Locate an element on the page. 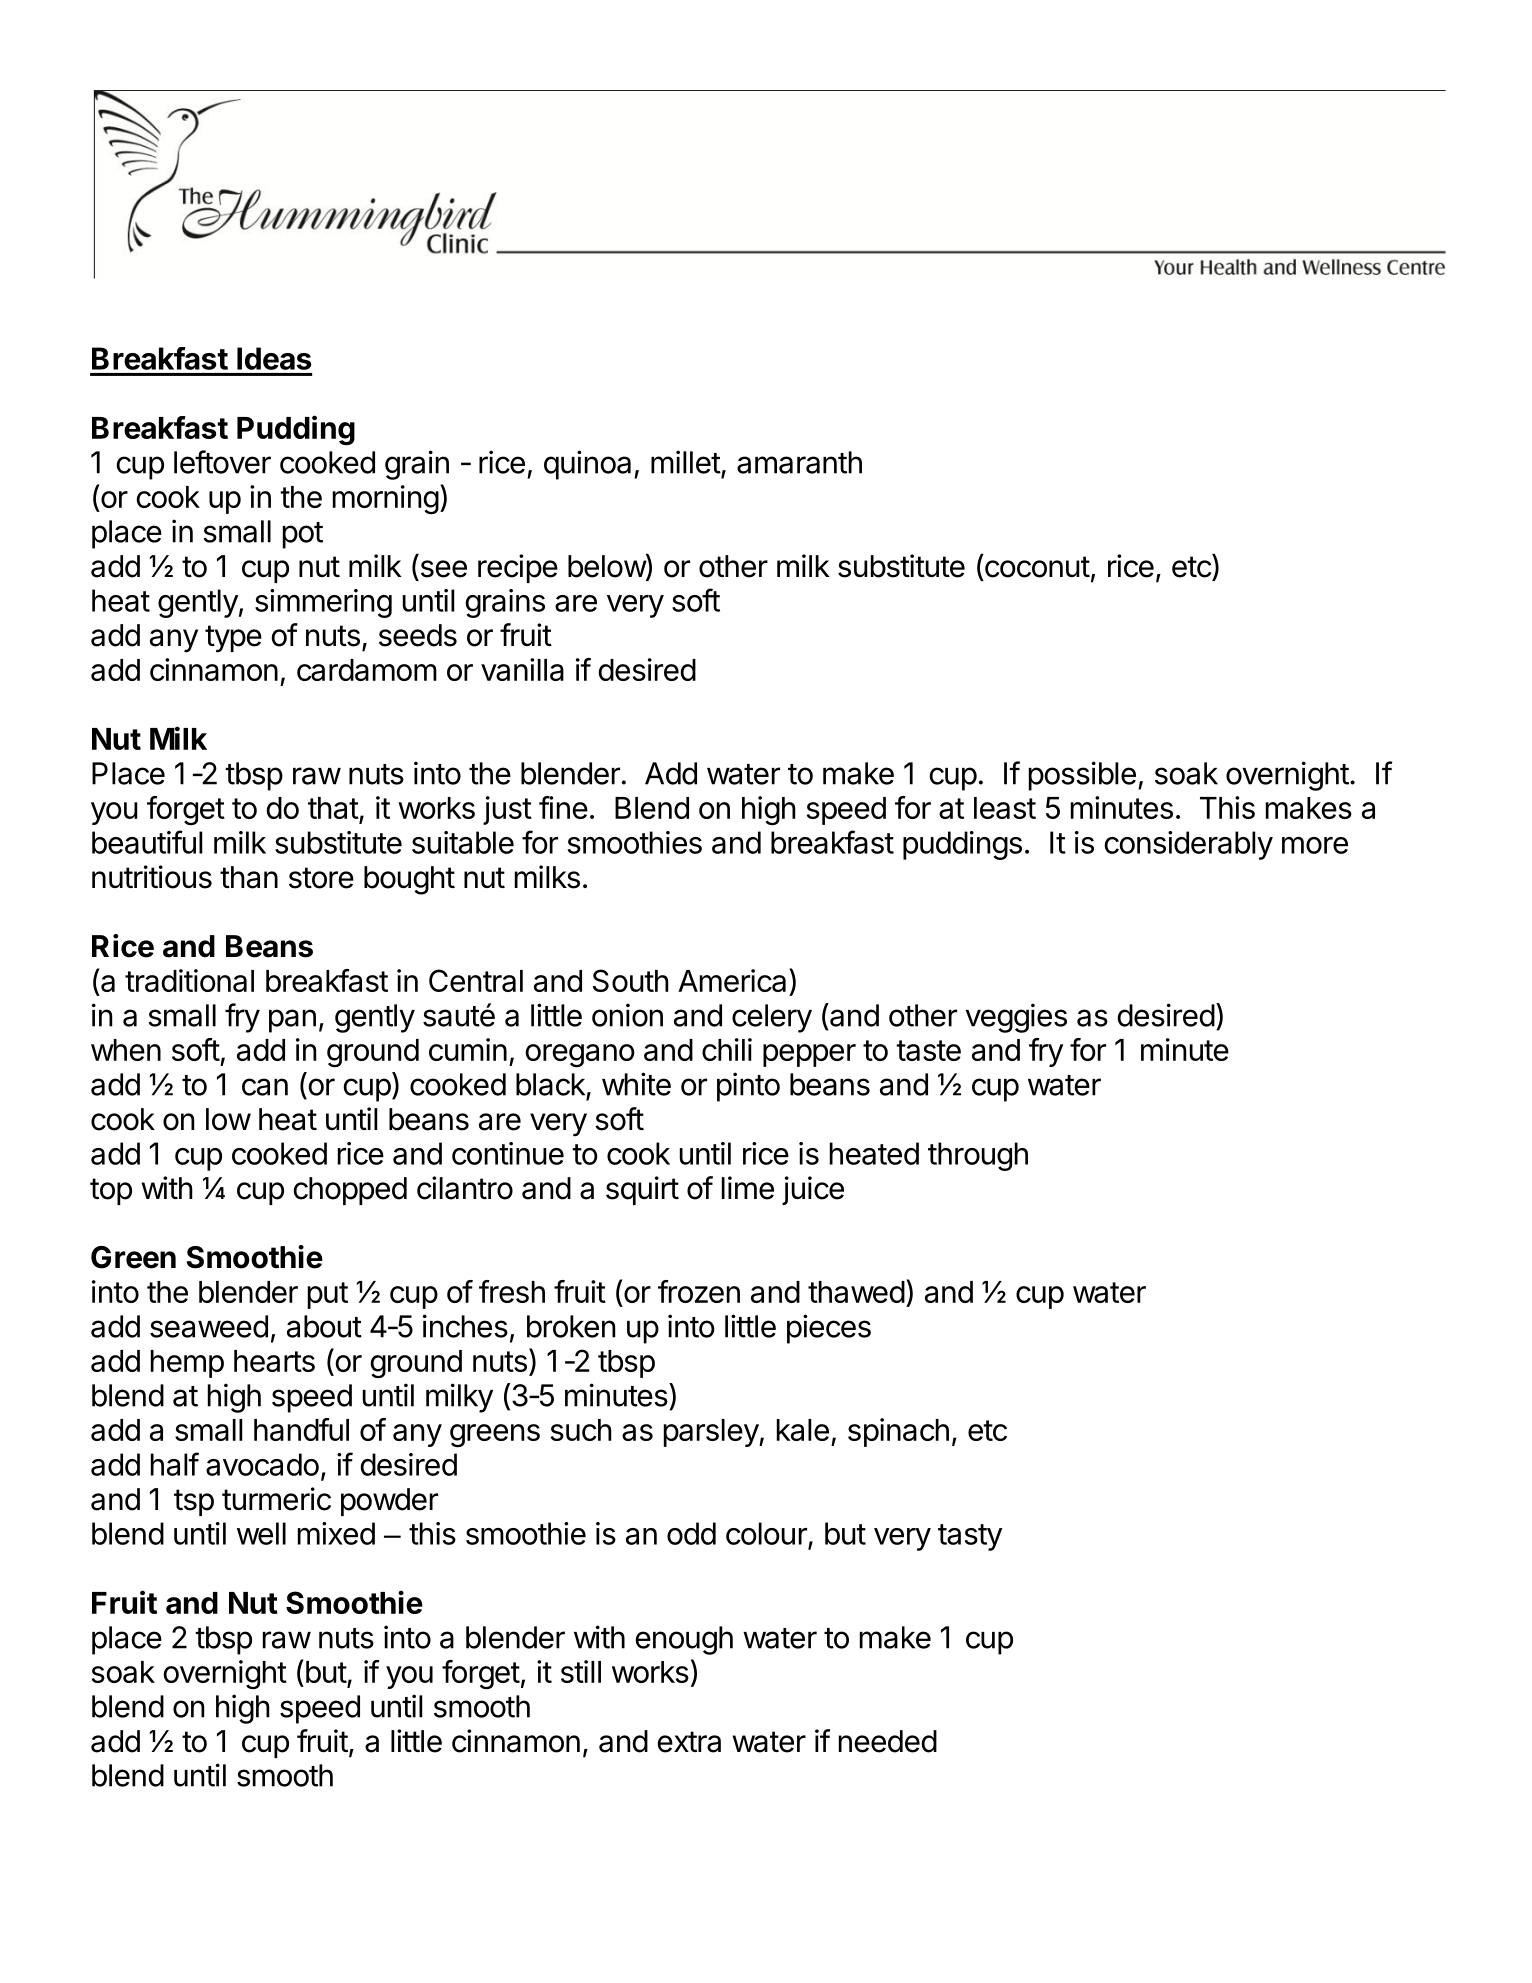 The image size is (1532, 1983). Ideas is located at coordinates (274, 358).
